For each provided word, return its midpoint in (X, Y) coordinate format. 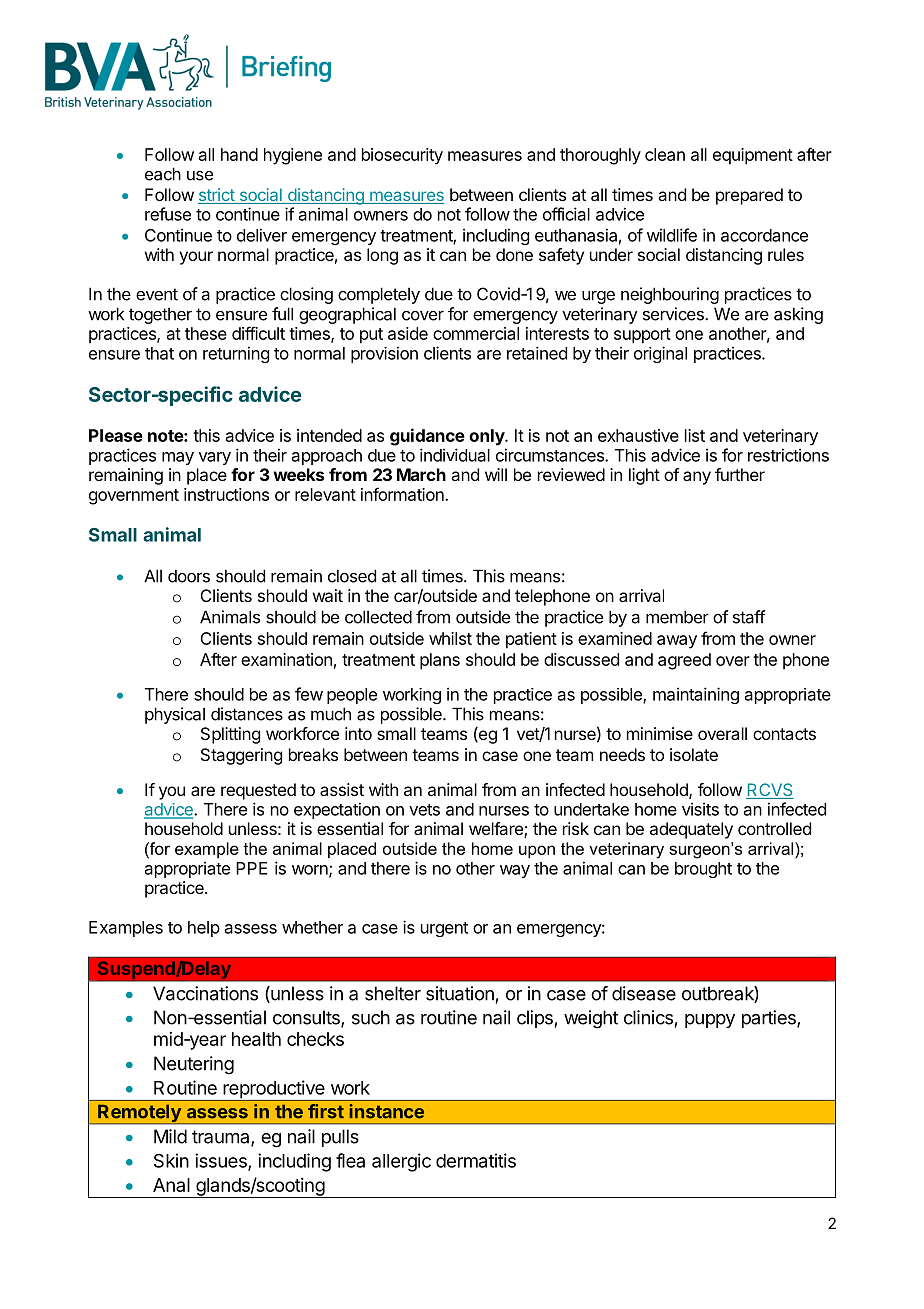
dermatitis (476, 1160)
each (163, 174)
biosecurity (402, 156)
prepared (749, 196)
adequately (691, 830)
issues (222, 1161)
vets (424, 810)
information (403, 494)
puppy (710, 1021)
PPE (251, 868)
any (697, 478)
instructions (226, 494)
